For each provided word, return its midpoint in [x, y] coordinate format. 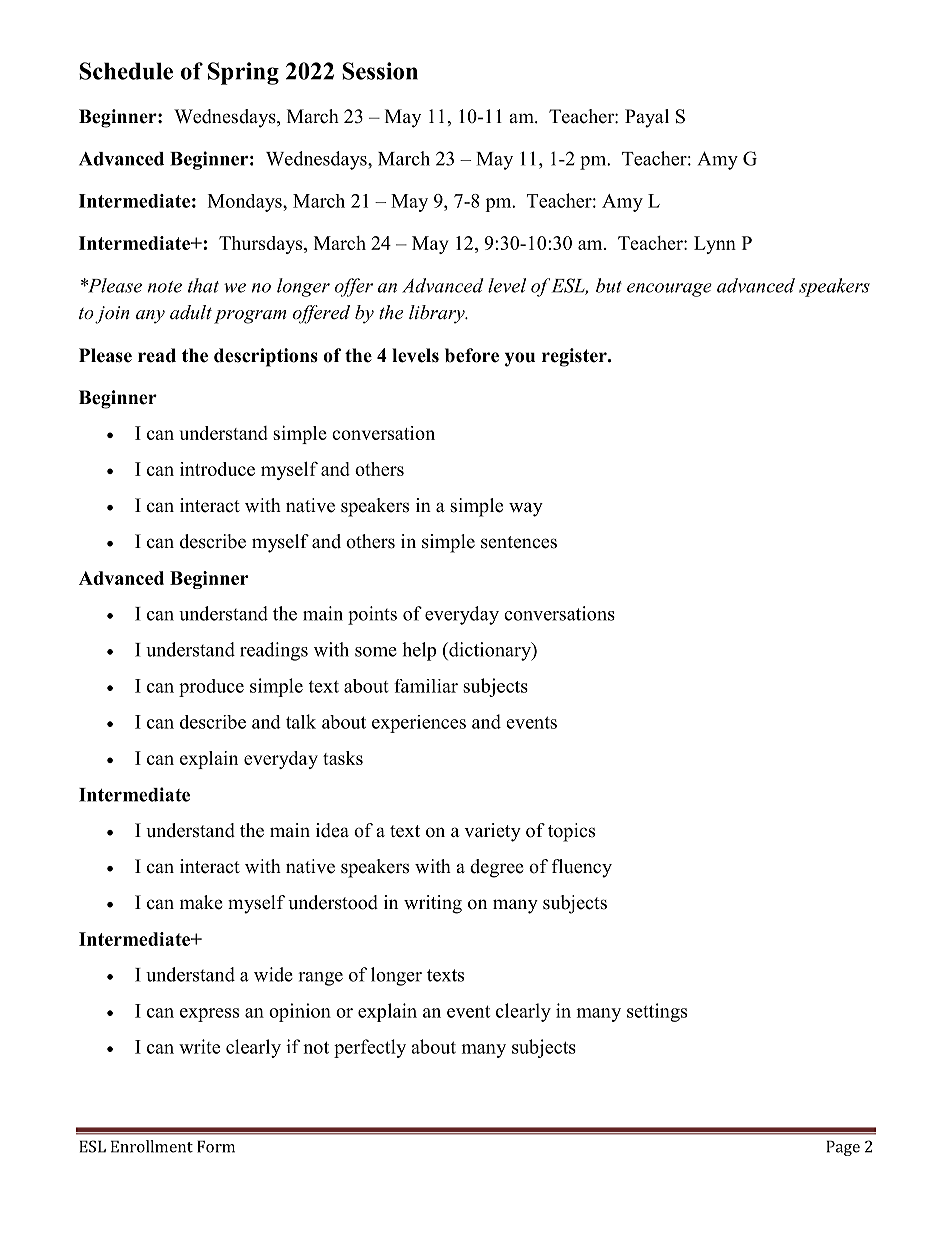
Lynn [715, 245]
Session [380, 71]
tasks [343, 758]
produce [211, 688]
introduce [217, 469]
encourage [669, 290]
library [438, 314]
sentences [519, 542]
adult [191, 312]
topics [571, 832]
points [372, 615]
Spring [243, 73]
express [209, 1015]
